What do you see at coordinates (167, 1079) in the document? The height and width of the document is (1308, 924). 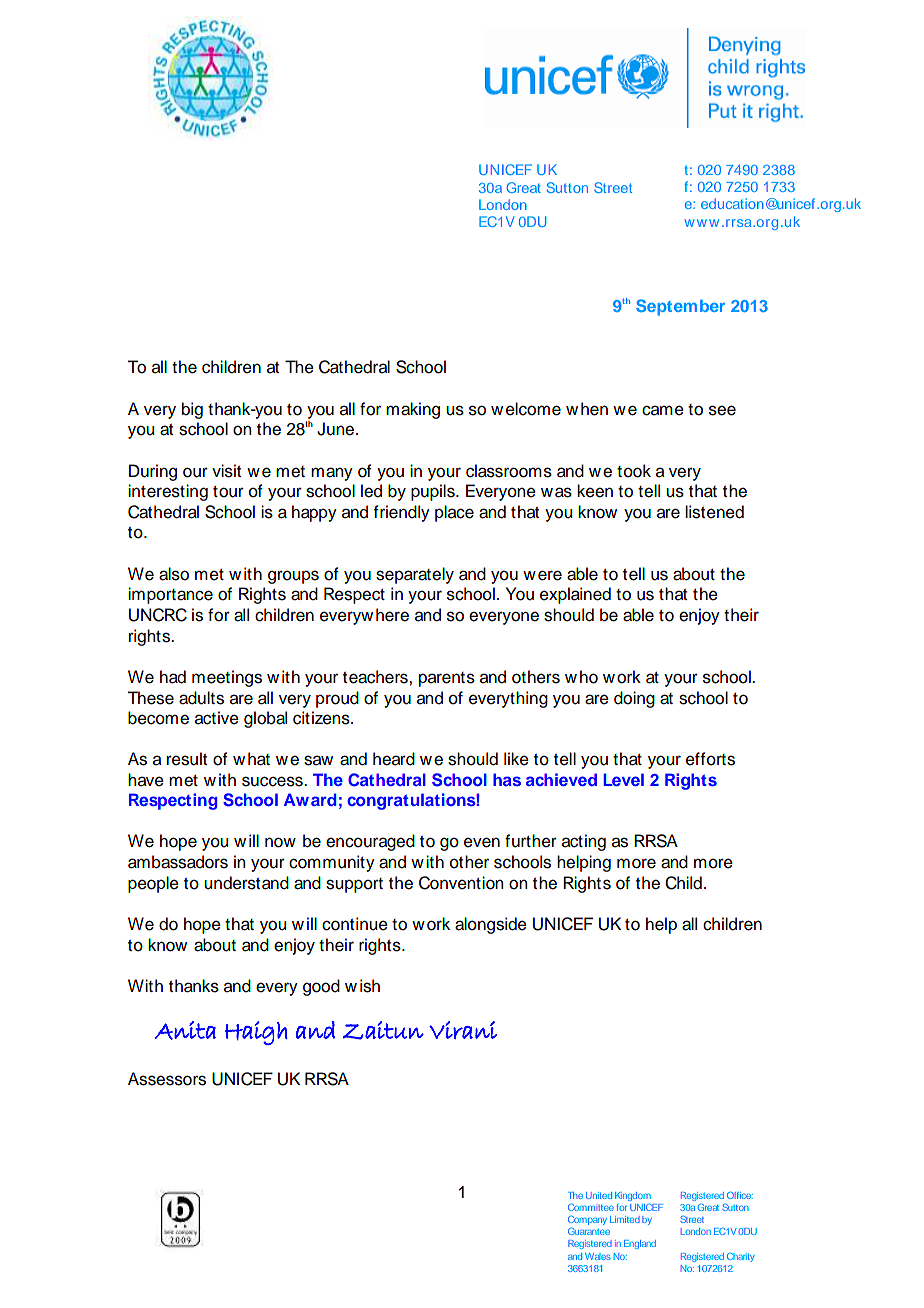 I see `Assessors` at bounding box center [167, 1079].
